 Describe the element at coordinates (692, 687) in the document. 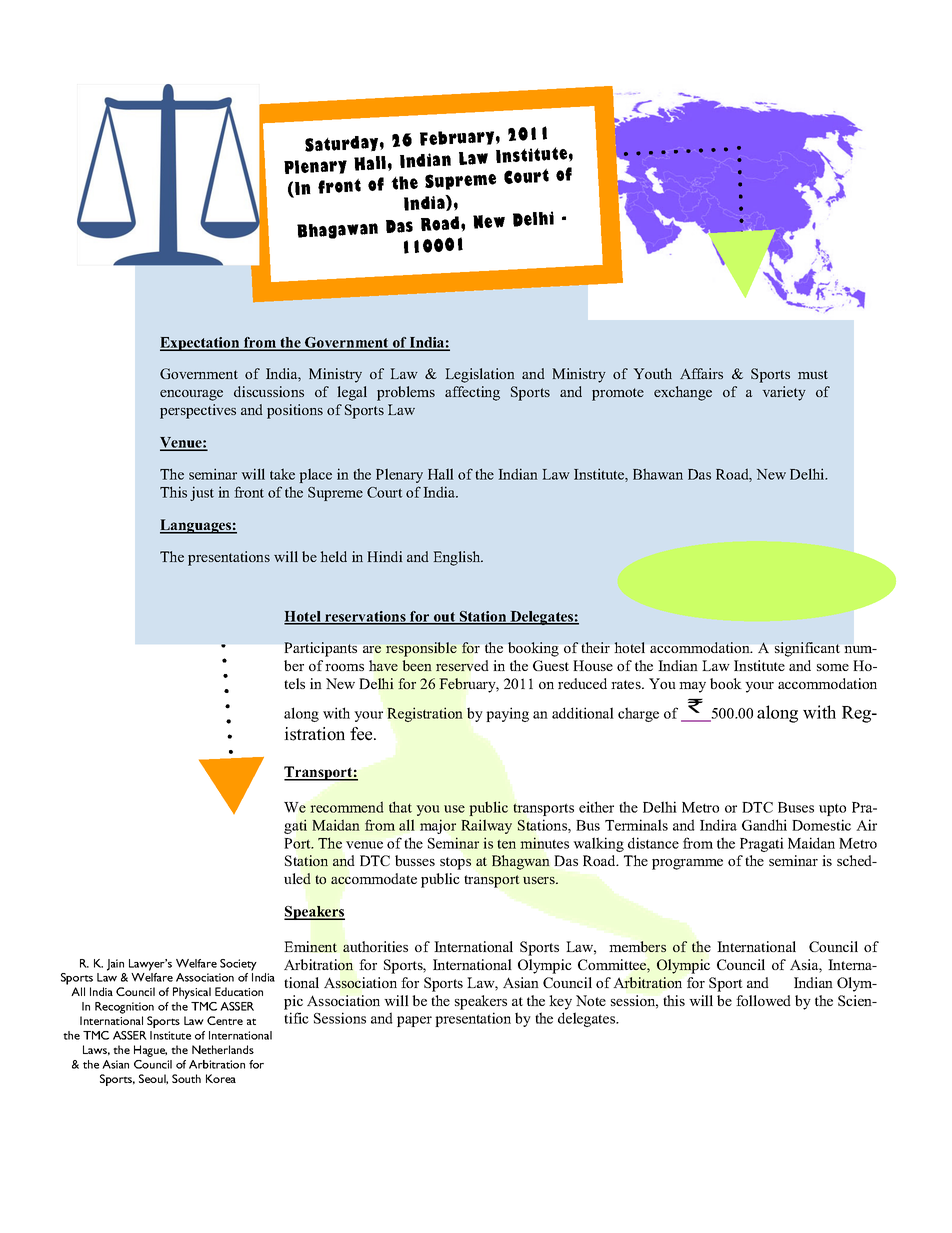

I see `may` at that location.
